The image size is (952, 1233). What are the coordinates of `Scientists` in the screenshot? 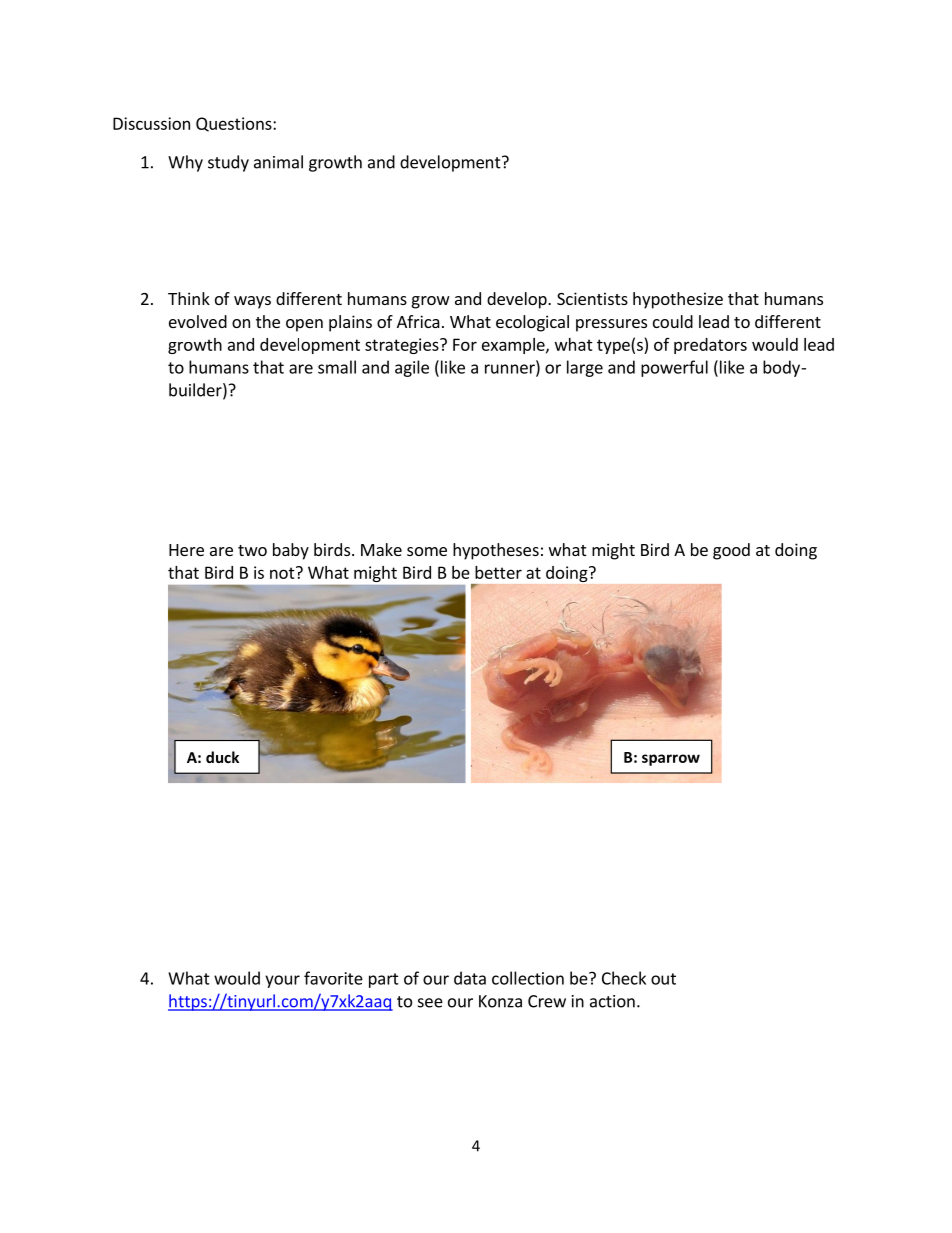 It's located at (592, 298).
